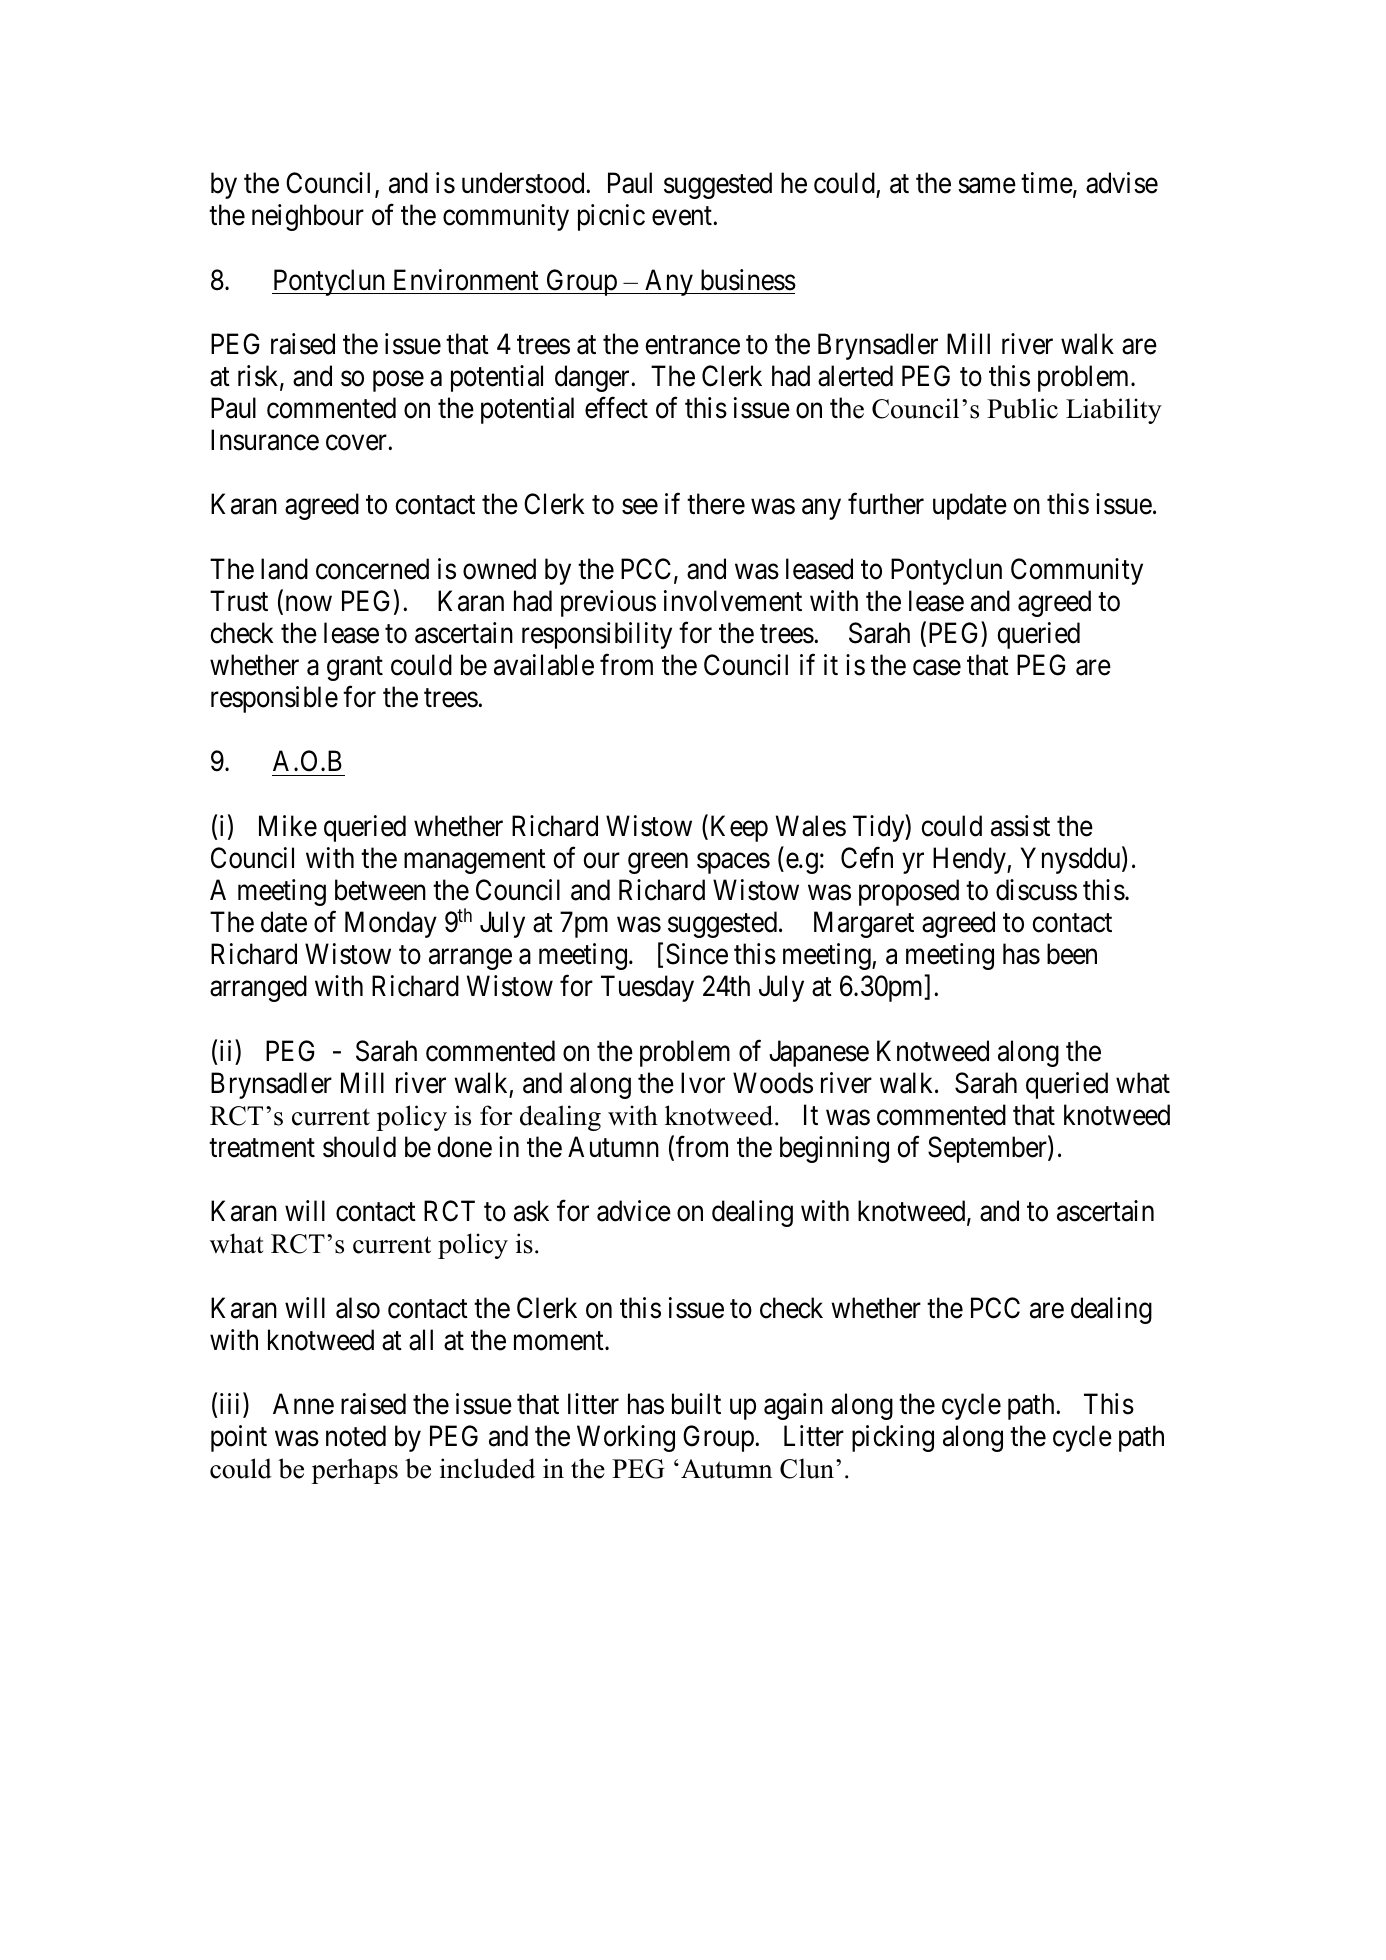 Image resolution: width=1386 pixels, height=1960 pixels. What do you see at coordinates (683, 216) in the image?
I see `event` at bounding box center [683, 216].
